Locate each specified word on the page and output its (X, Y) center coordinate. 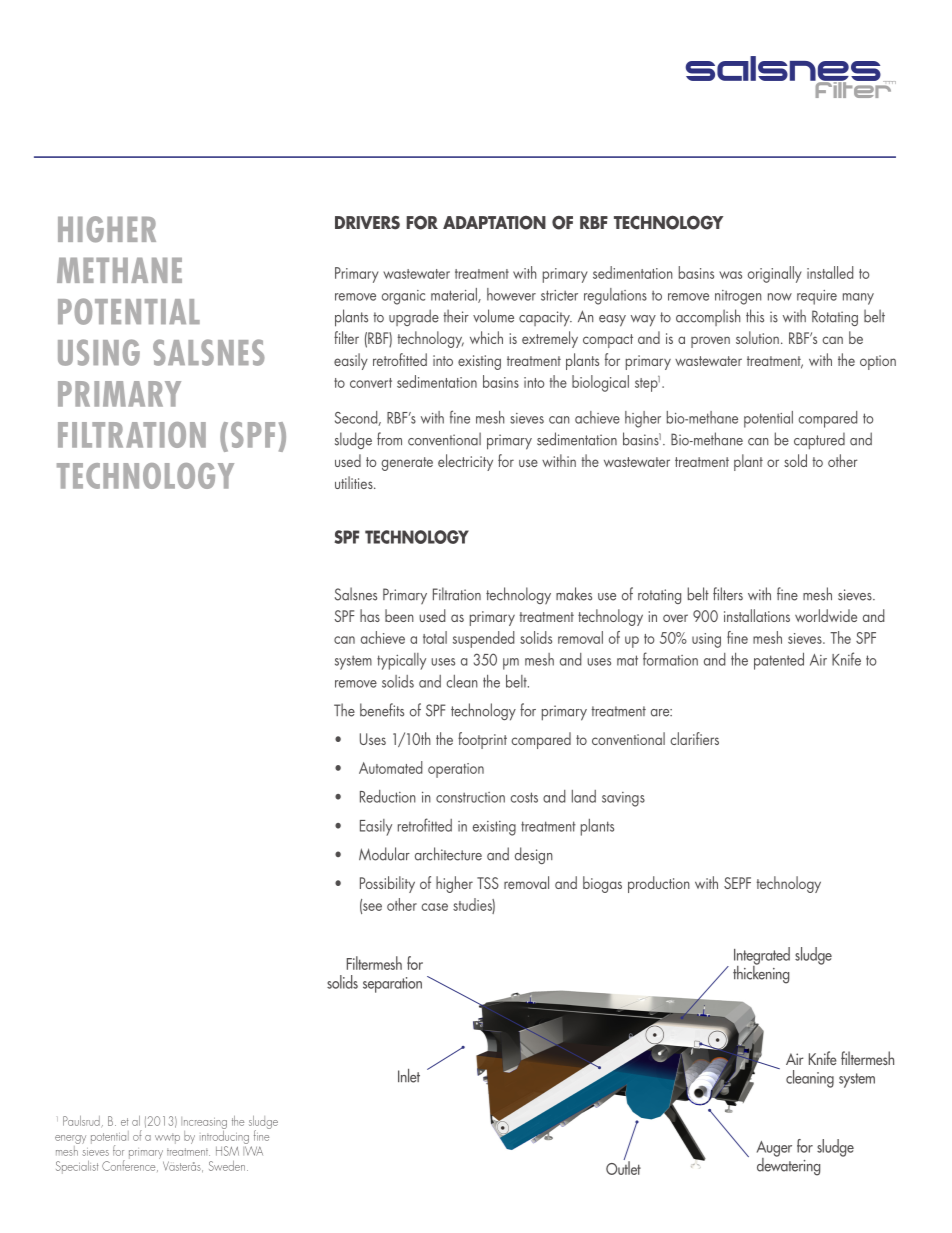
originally (775, 274)
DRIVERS (367, 223)
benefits (382, 710)
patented (779, 661)
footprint (482, 740)
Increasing (204, 1124)
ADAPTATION (494, 222)
